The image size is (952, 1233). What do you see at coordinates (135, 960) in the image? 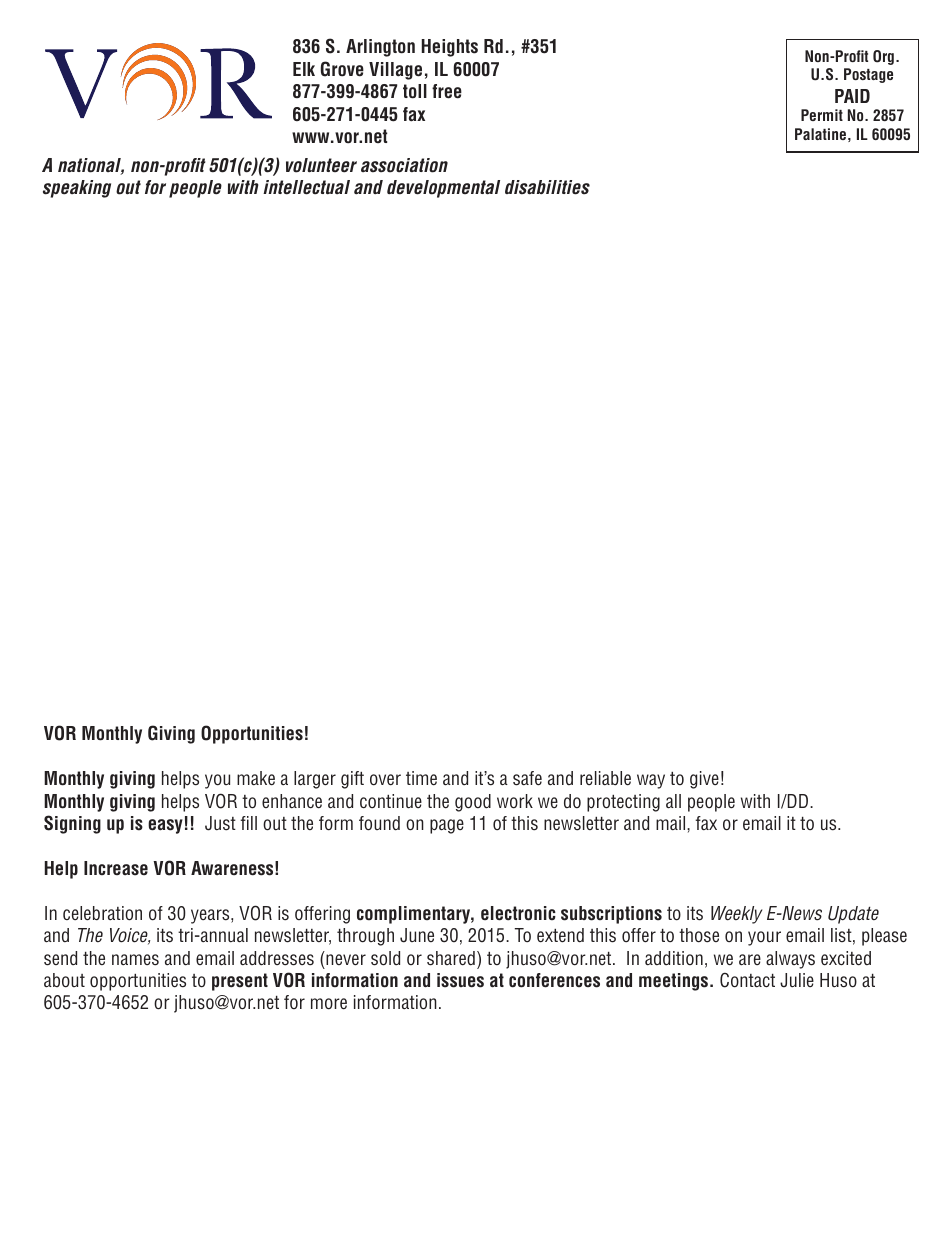
I see `names` at bounding box center [135, 960].
